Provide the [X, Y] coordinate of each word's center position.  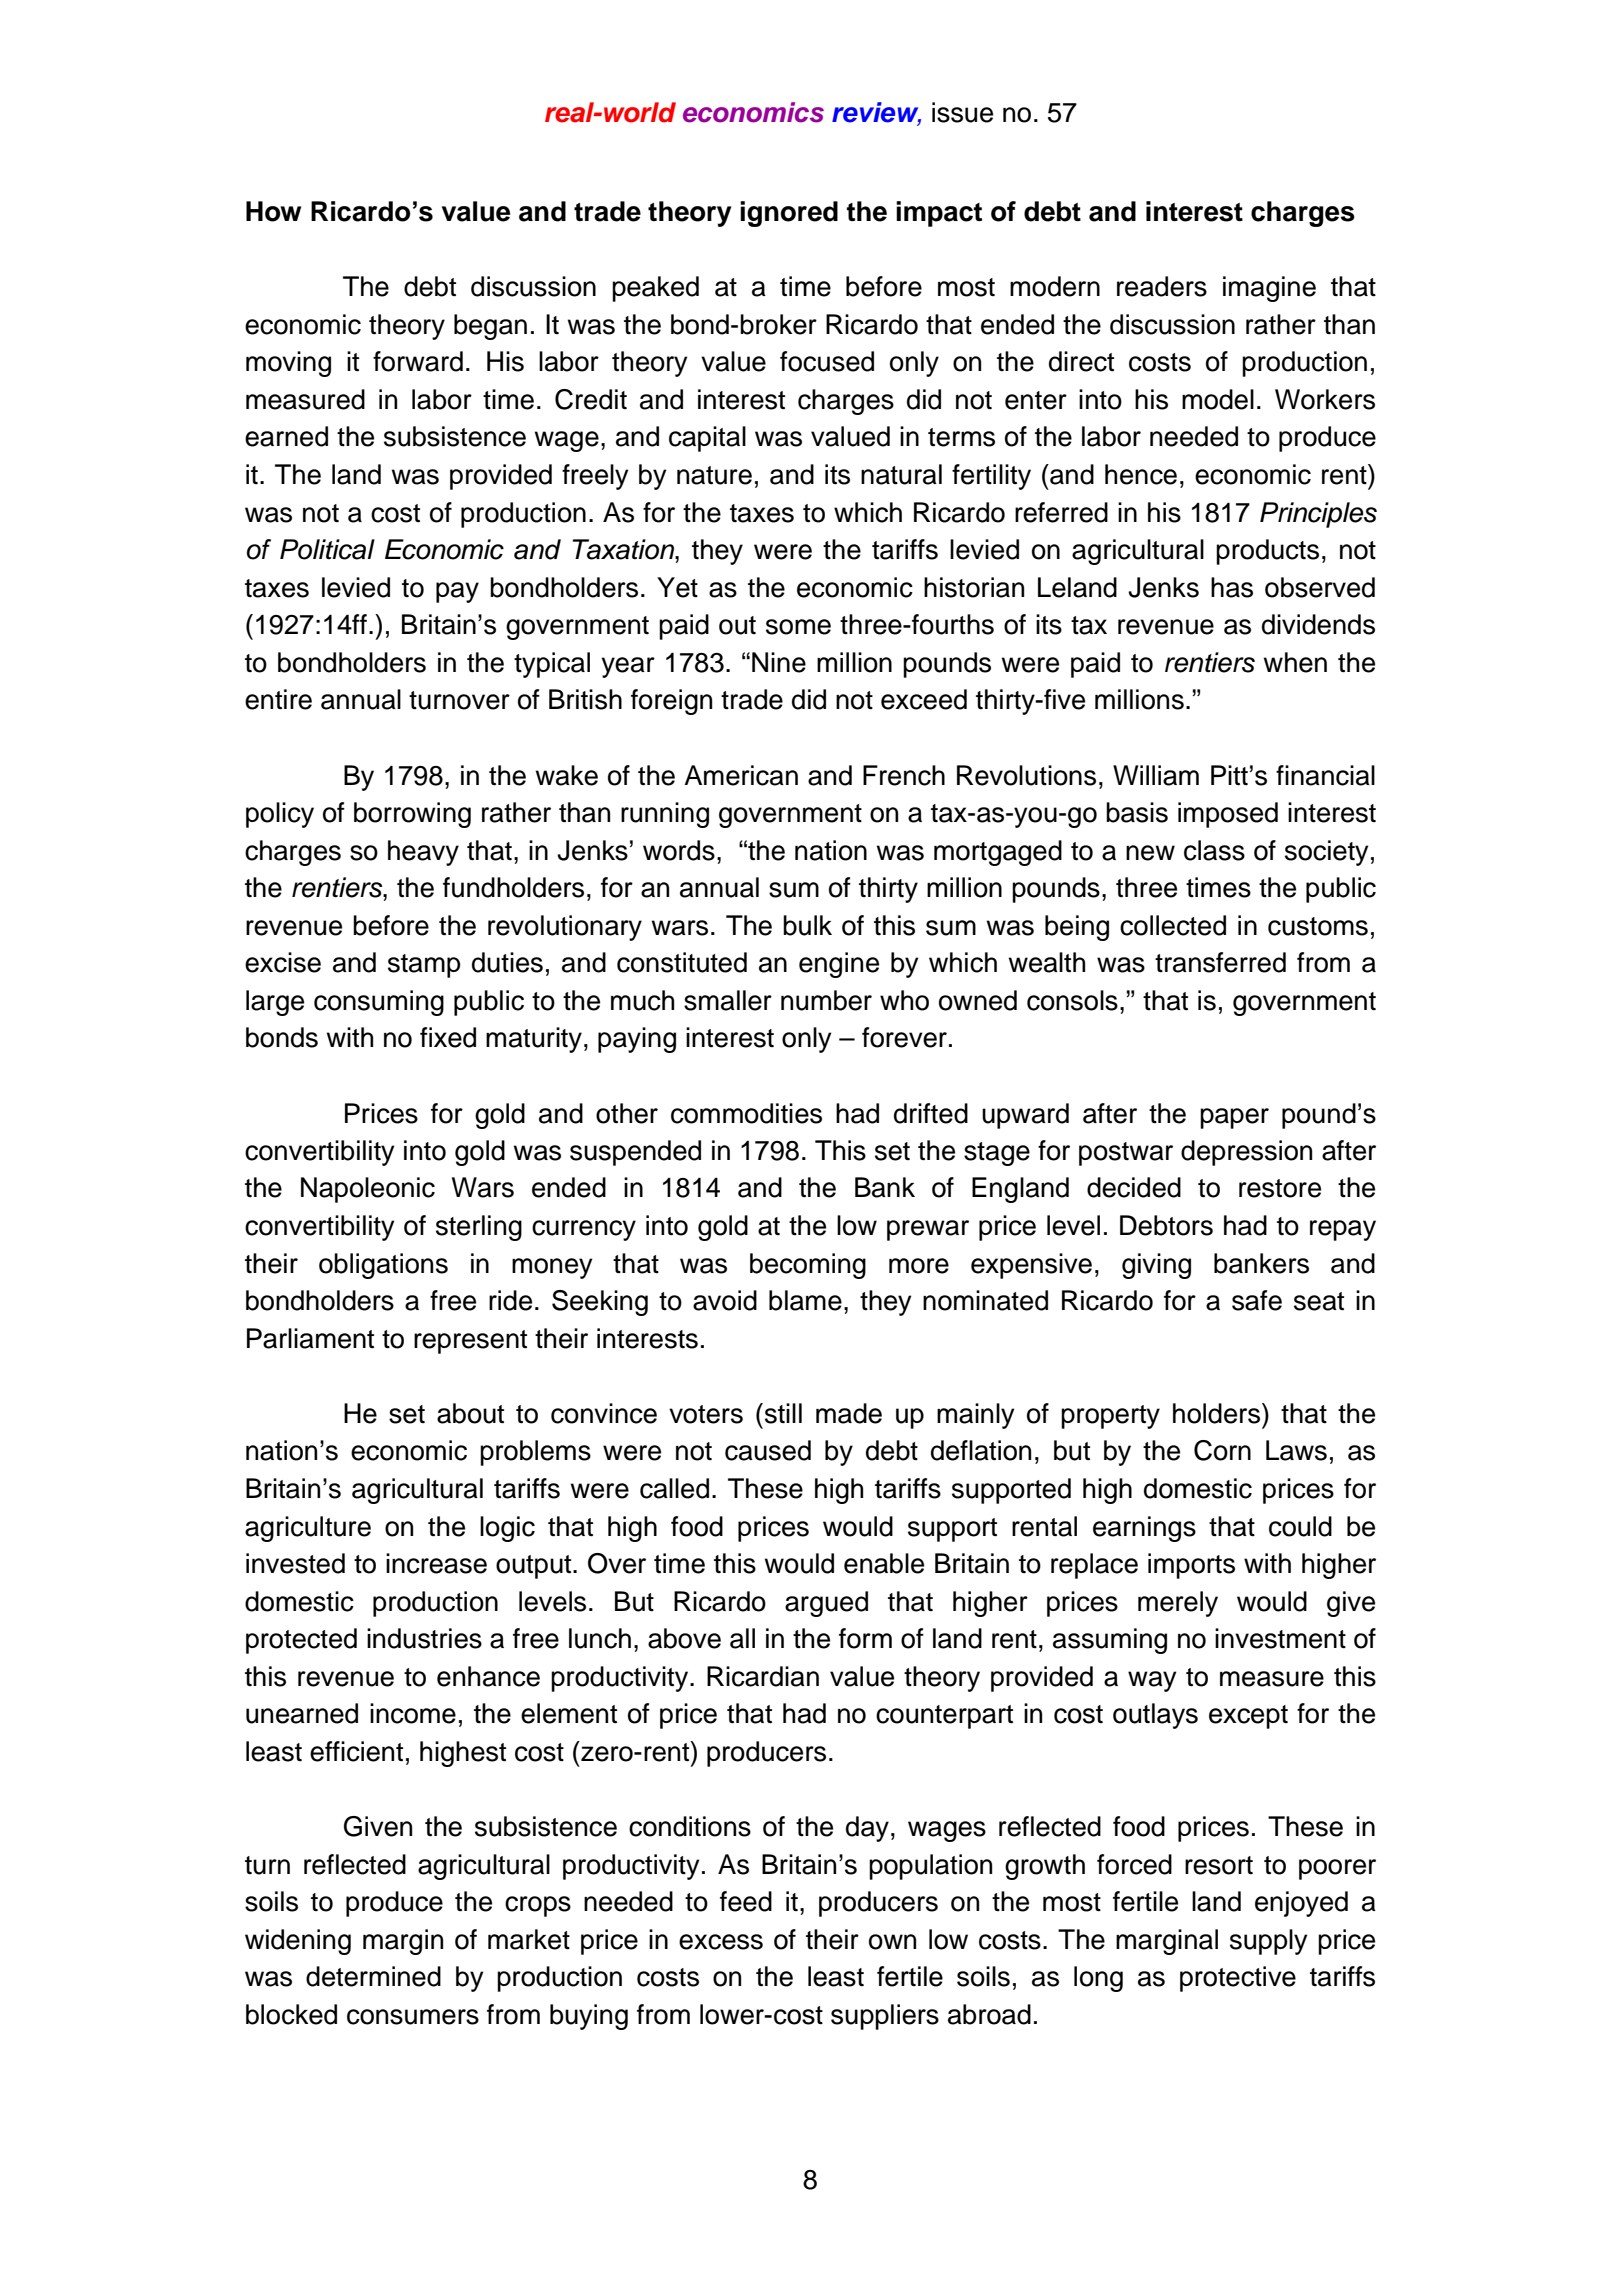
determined [373, 1976]
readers [1162, 286]
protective [1238, 1979]
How [273, 211]
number [826, 1000]
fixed [448, 1037]
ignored [789, 214]
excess [721, 1942]
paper [1234, 1118]
